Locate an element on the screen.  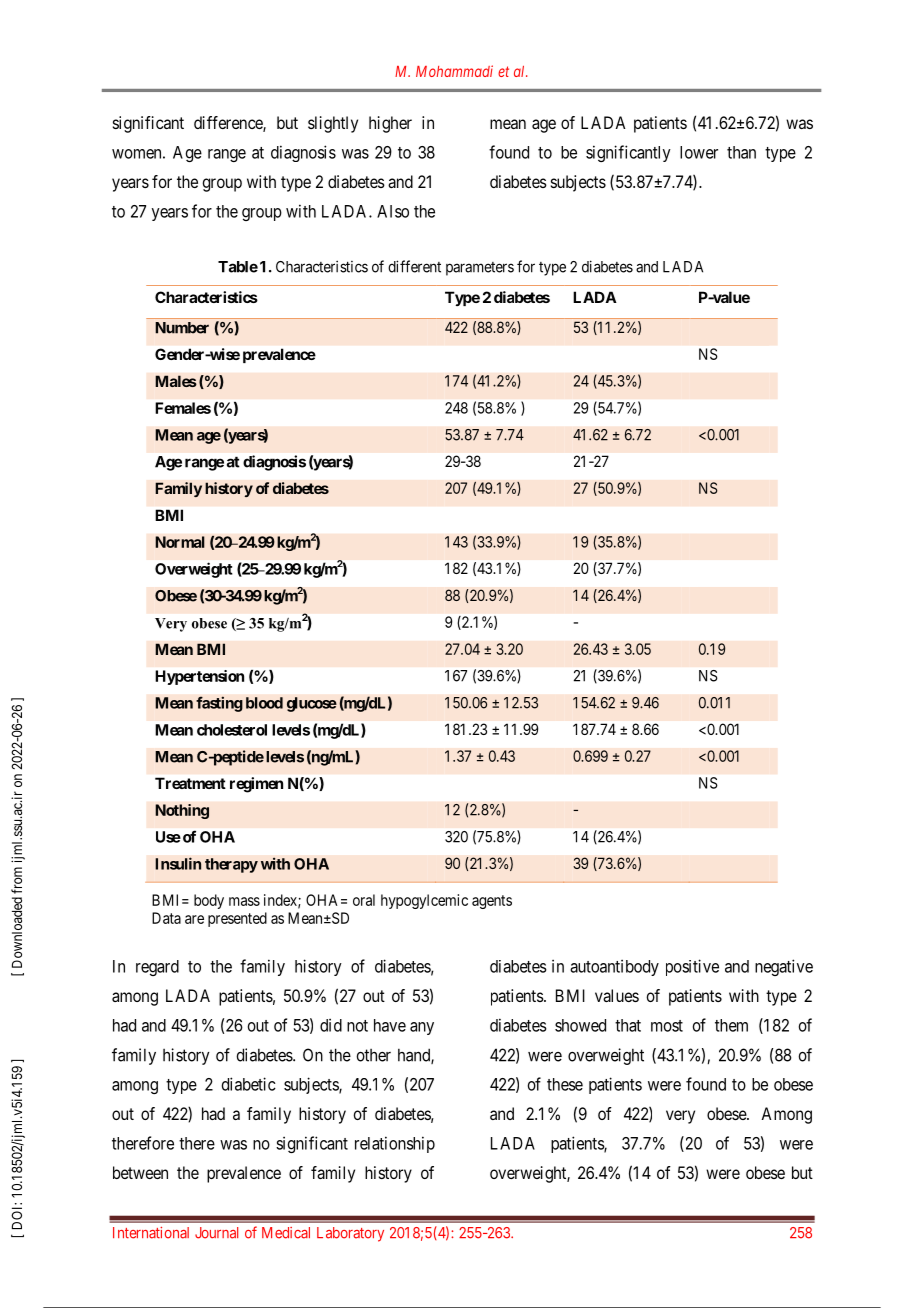
positive is located at coordinates (692, 967).
